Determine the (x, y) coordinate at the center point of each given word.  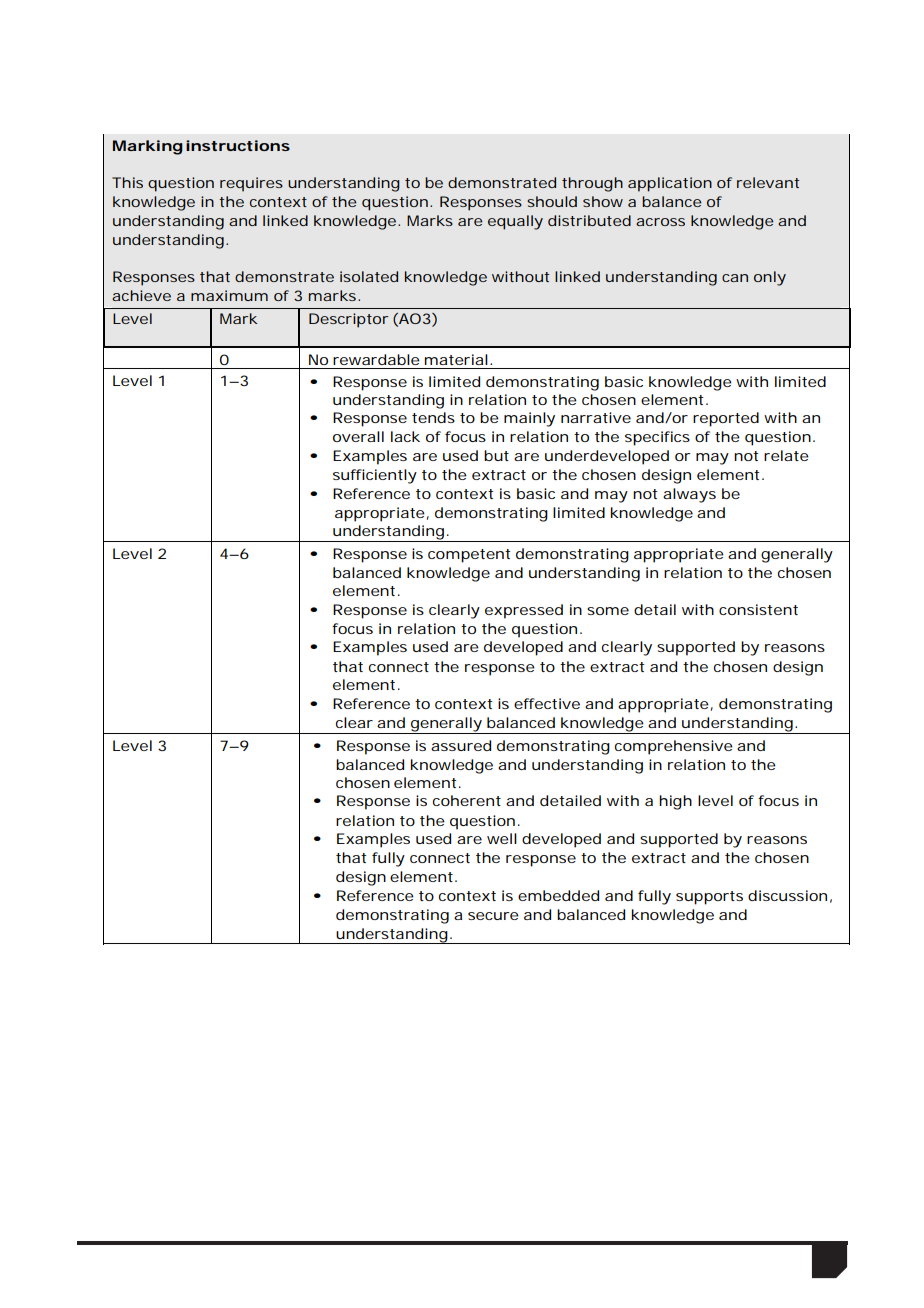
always (689, 495)
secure (493, 916)
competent (469, 556)
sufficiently (375, 476)
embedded (558, 895)
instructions (238, 145)
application (670, 184)
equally (515, 222)
